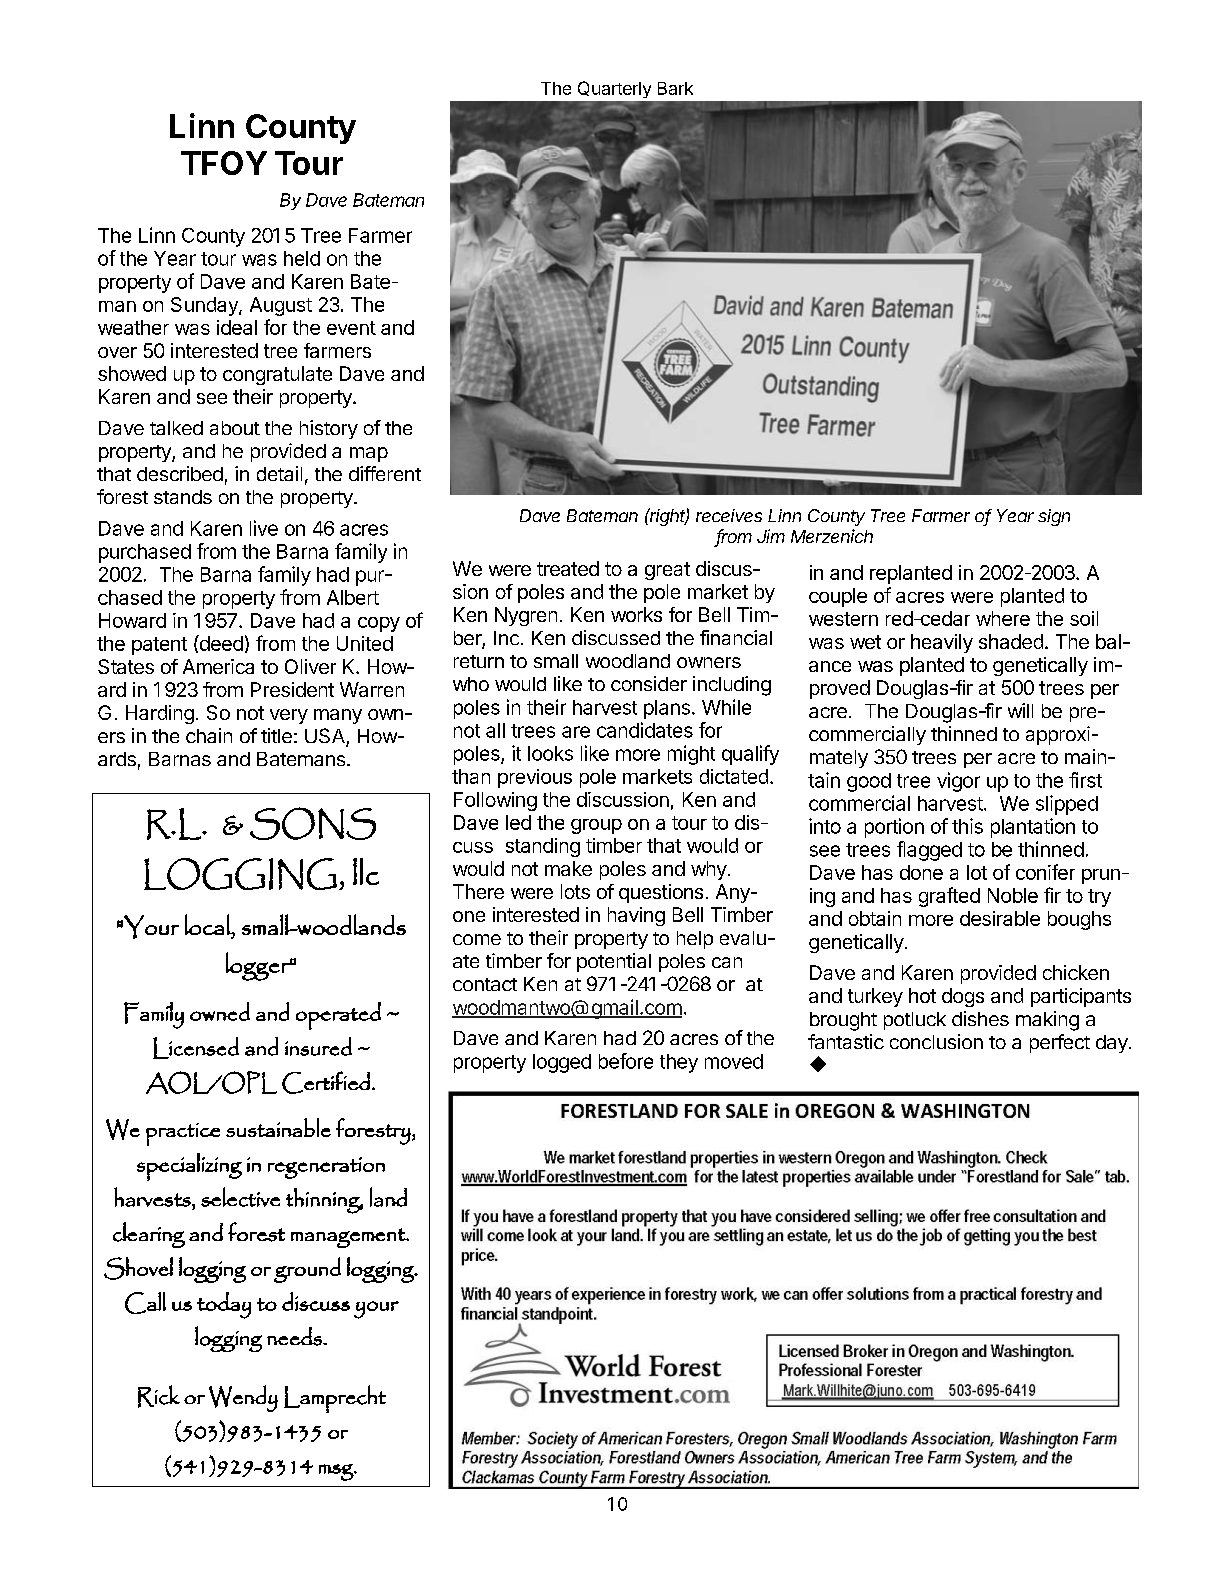 The image size is (1228, 1589). What do you see at coordinates (550, 753) in the document?
I see `looks` at bounding box center [550, 753].
